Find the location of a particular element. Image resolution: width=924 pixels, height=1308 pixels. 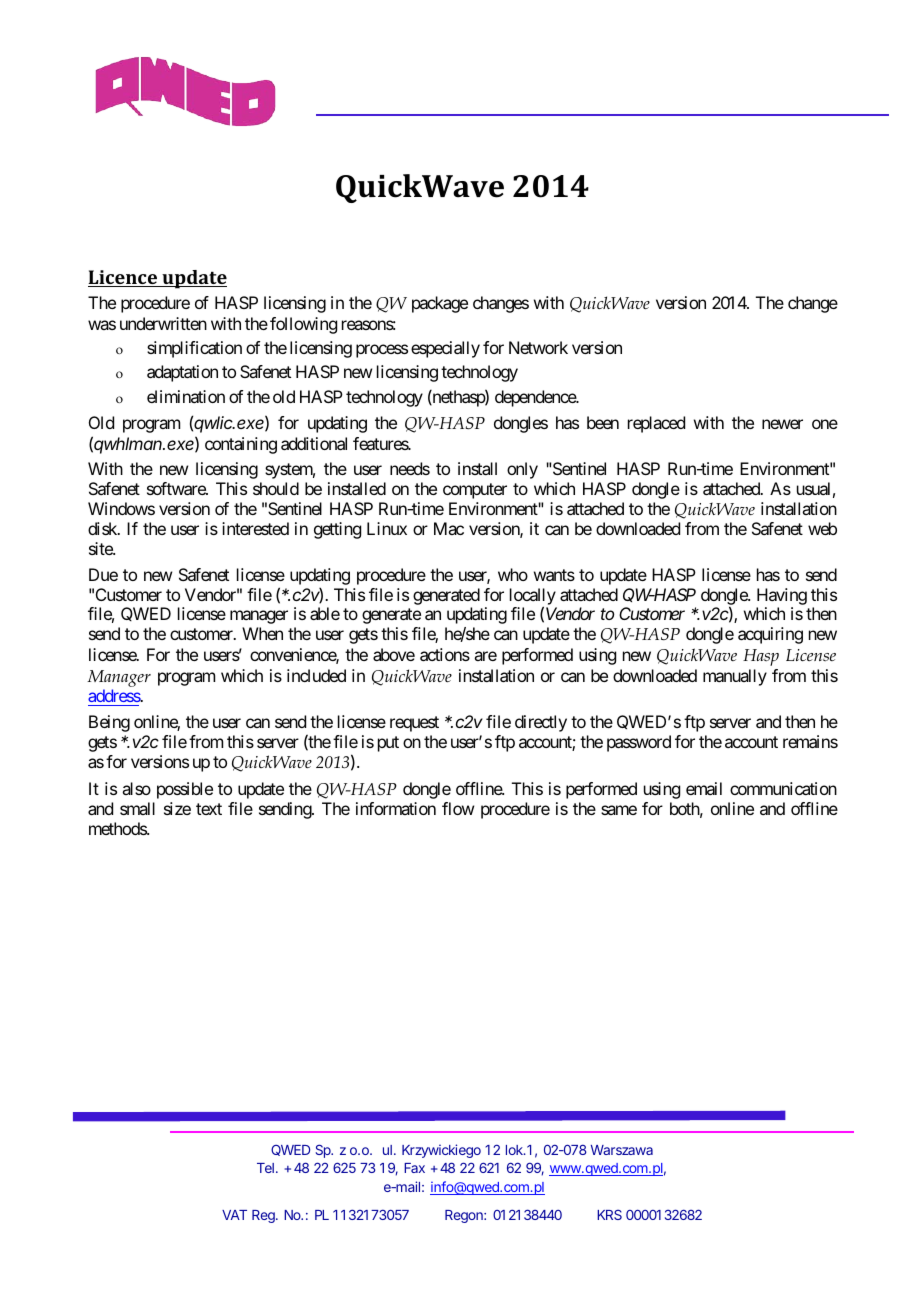

Fax is located at coordinates (414, 1168).
